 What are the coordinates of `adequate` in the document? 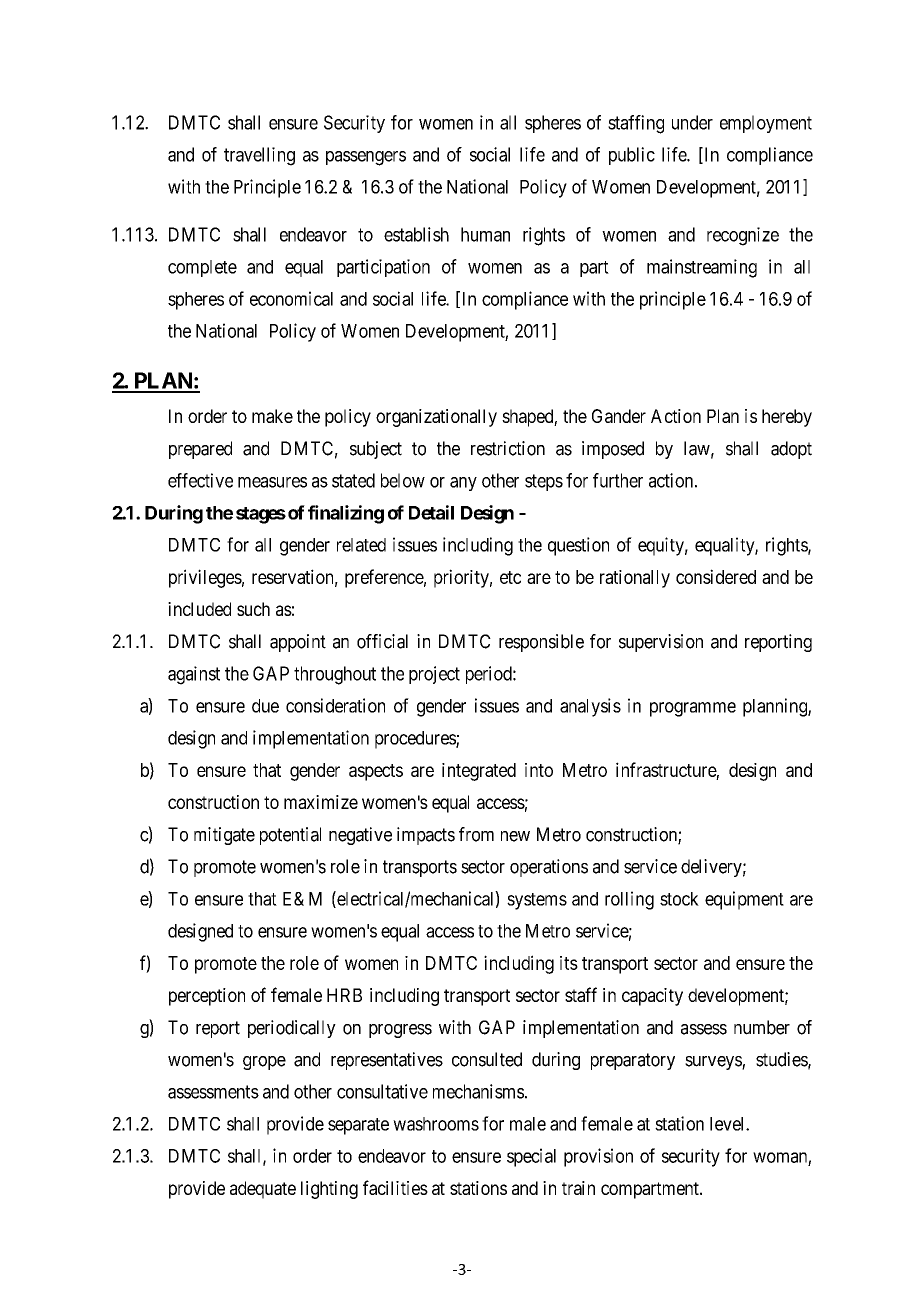 It's located at (263, 1190).
